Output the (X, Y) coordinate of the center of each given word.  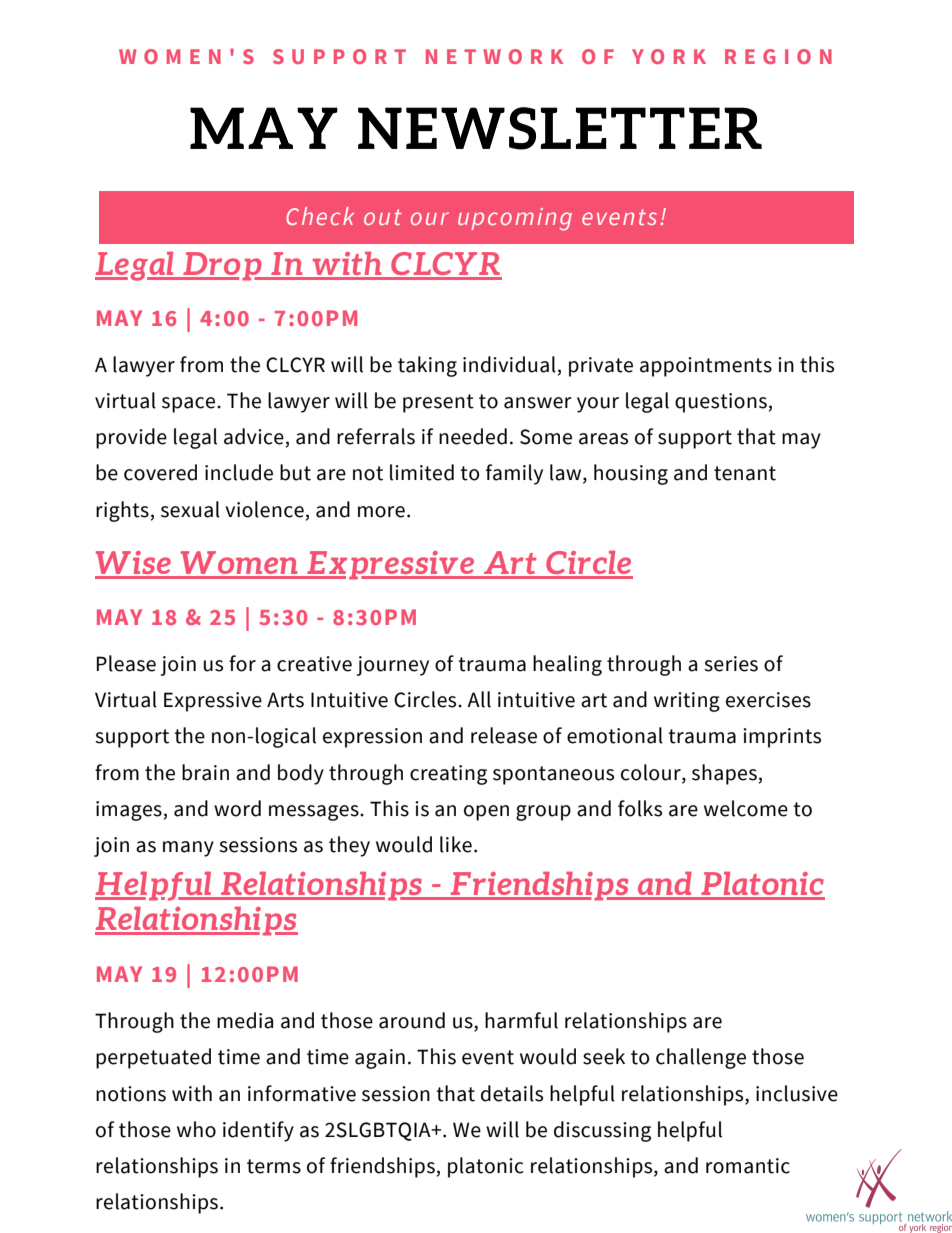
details (512, 1093)
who (196, 1129)
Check (320, 216)
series (731, 664)
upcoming (515, 219)
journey (393, 666)
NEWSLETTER (560, 128)
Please (126, 663)
